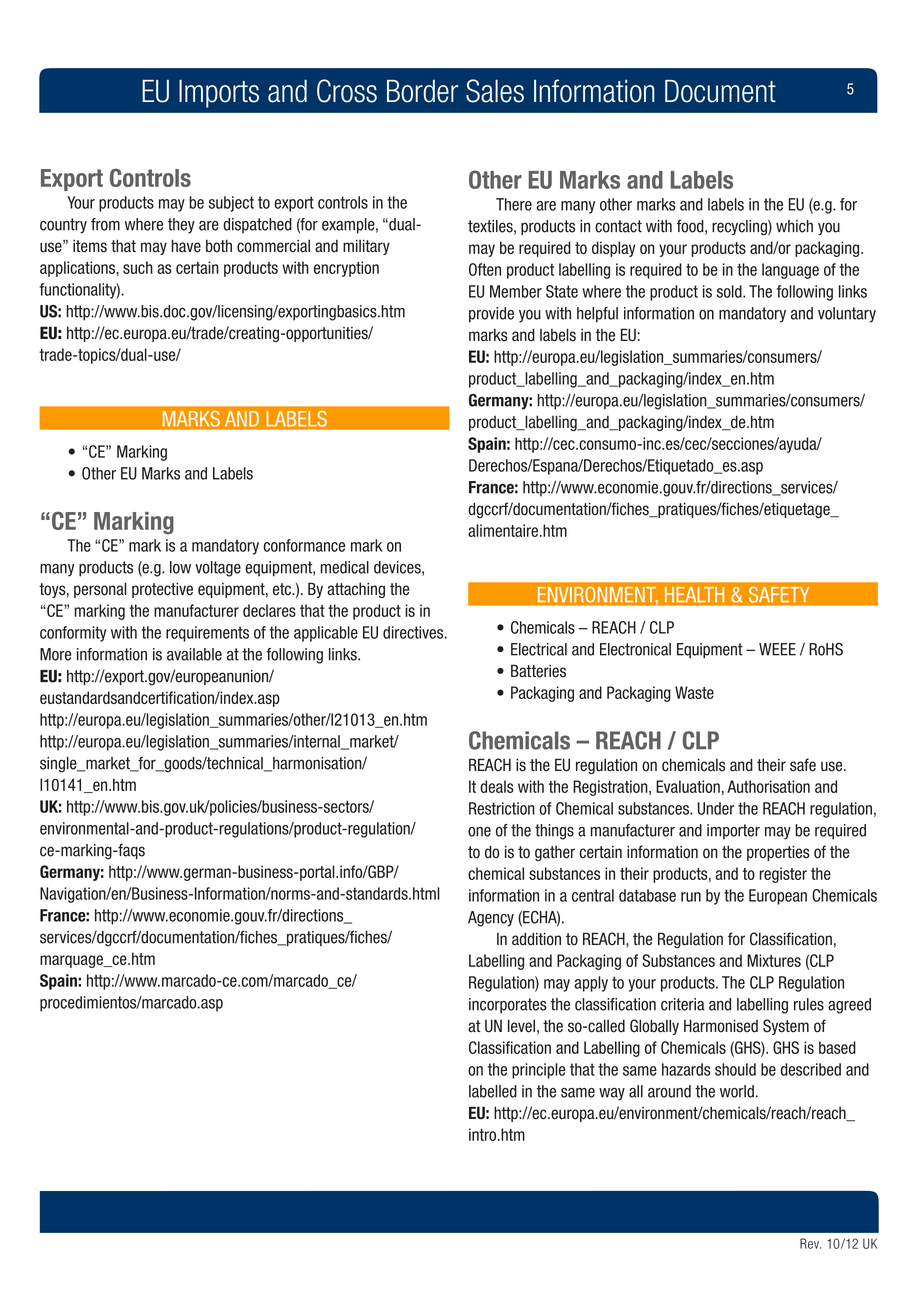 The width and height of the document is (924, 1308). What do you see at coordinates (491, 315) in the document?
I see `provide` at bounding box center [491, 315].
